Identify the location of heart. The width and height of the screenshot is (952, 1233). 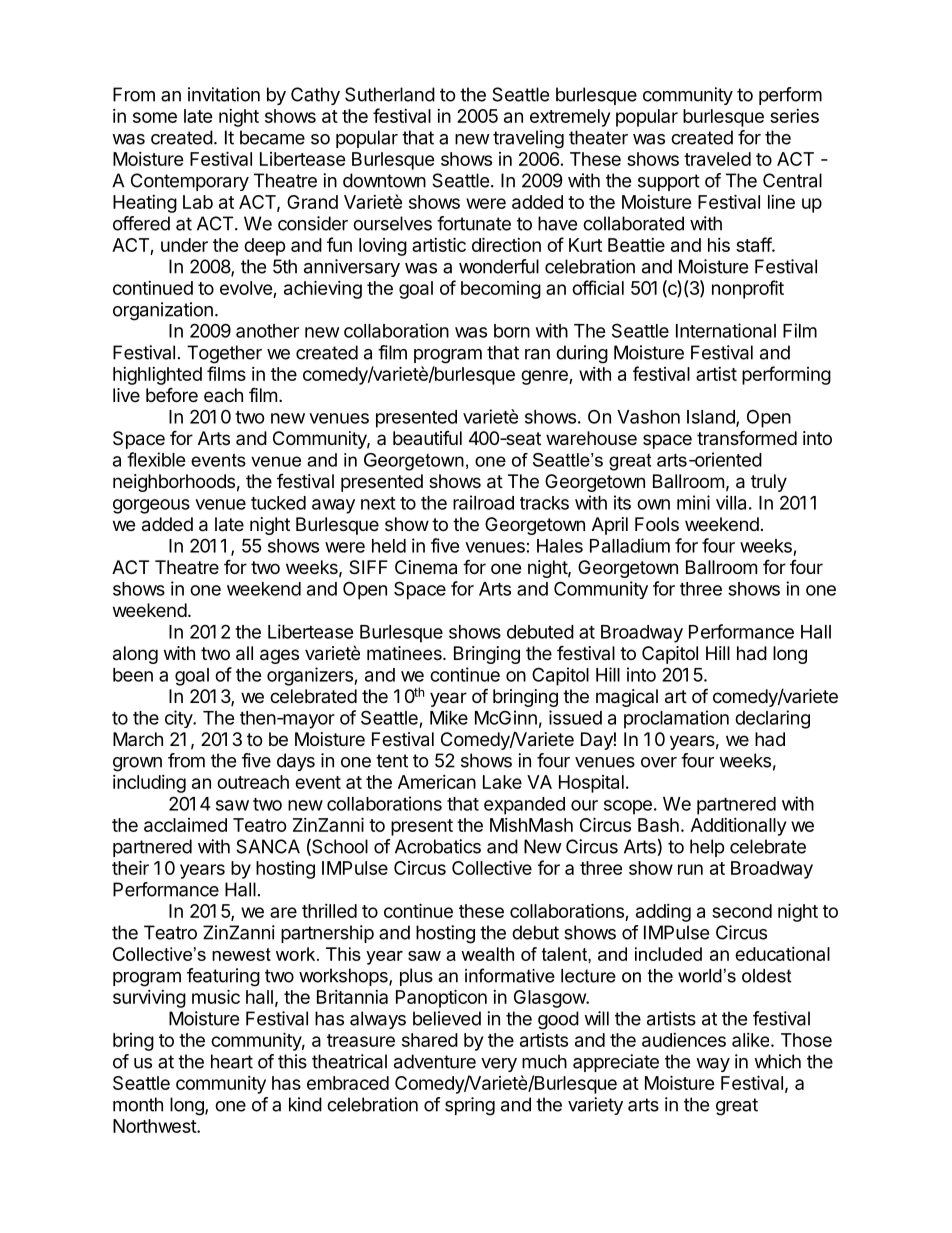
(232, 1061).
